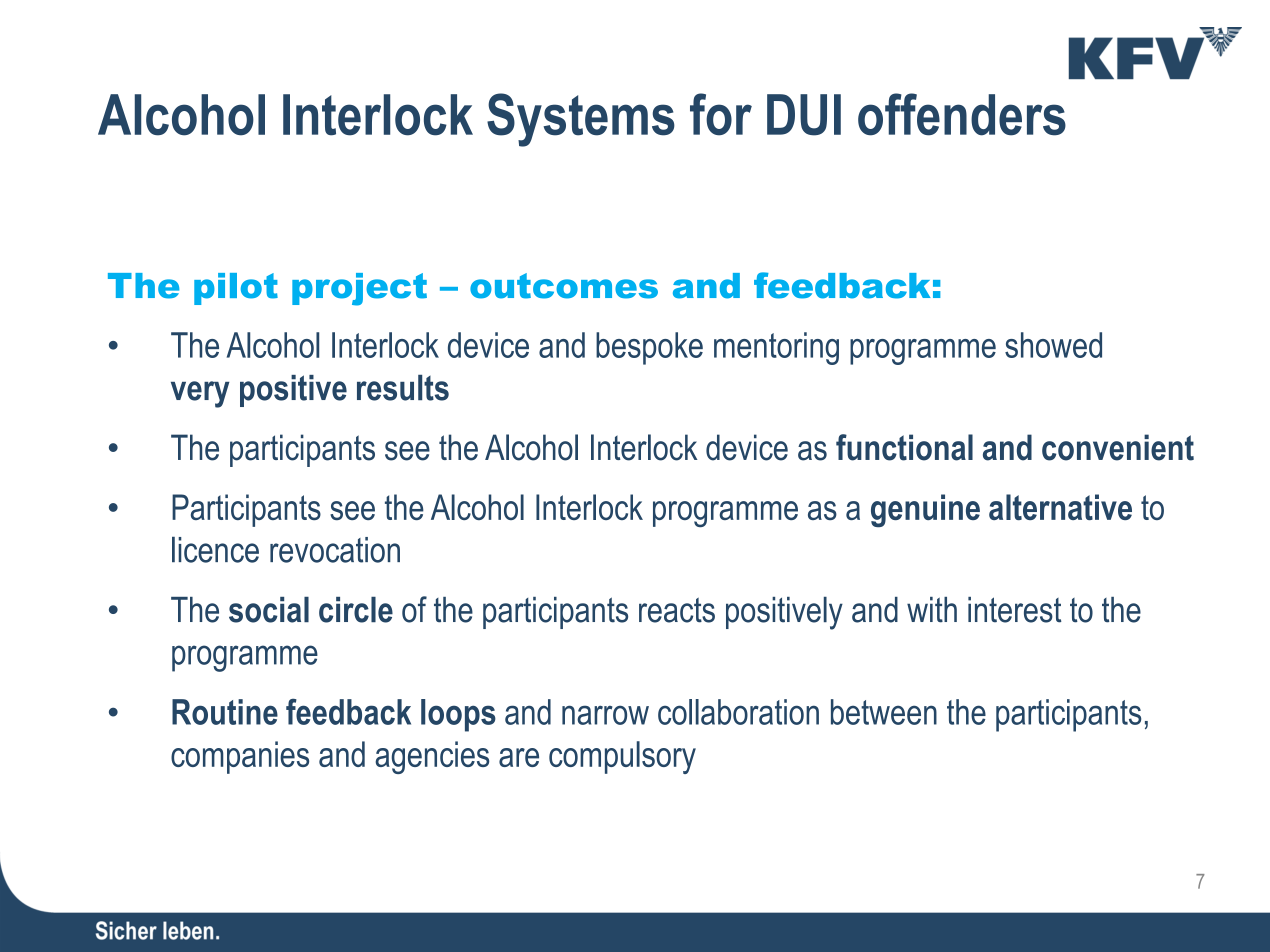  I want to click on offenders, so click(962, 114).
